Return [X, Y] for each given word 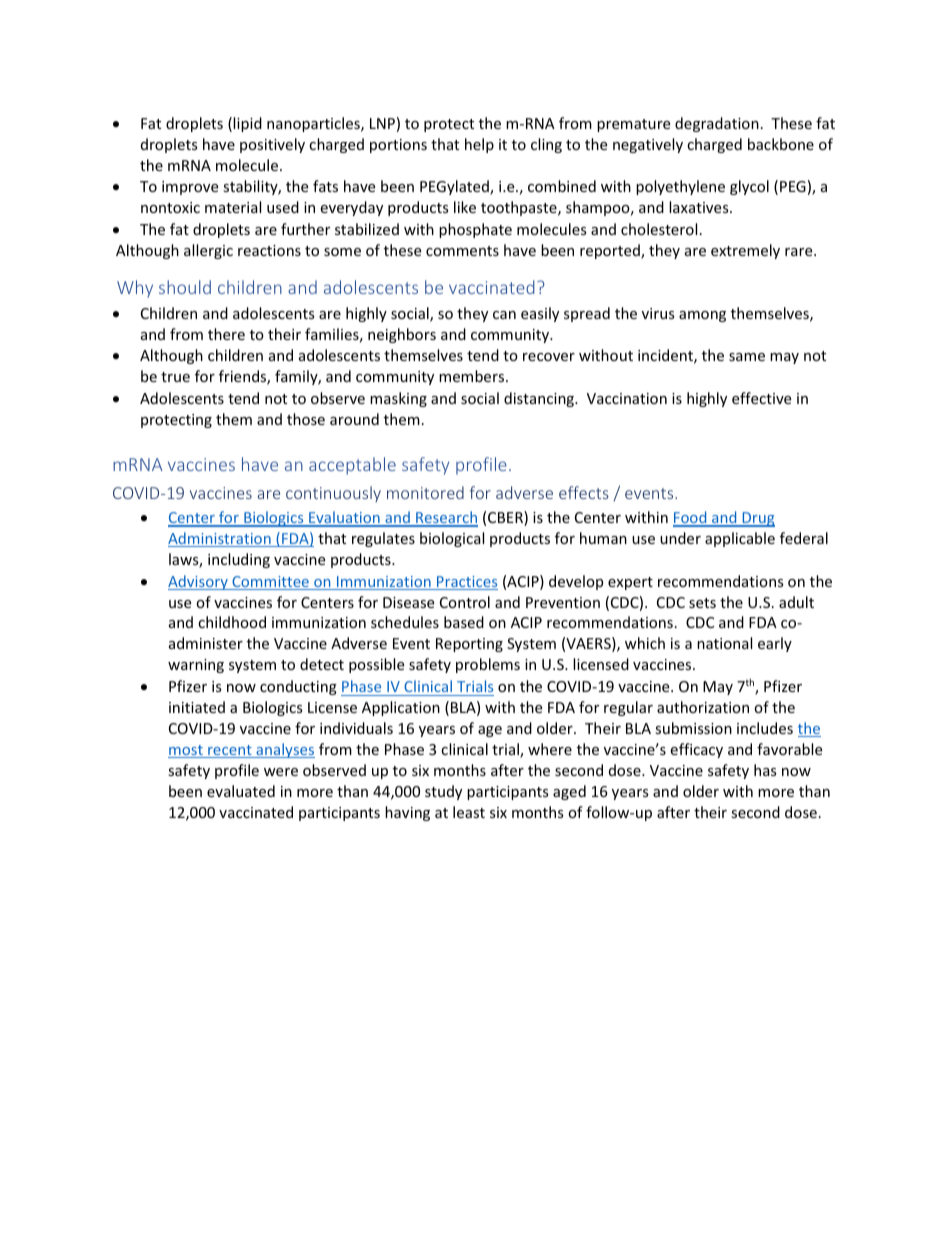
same [747, 357]
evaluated [241, 791]
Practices [466, 583]
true [175, 377]
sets [702, 603]
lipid [247, 124]
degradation [717, 124]
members [473, 376]
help [479, 145]
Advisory [199, 582]
